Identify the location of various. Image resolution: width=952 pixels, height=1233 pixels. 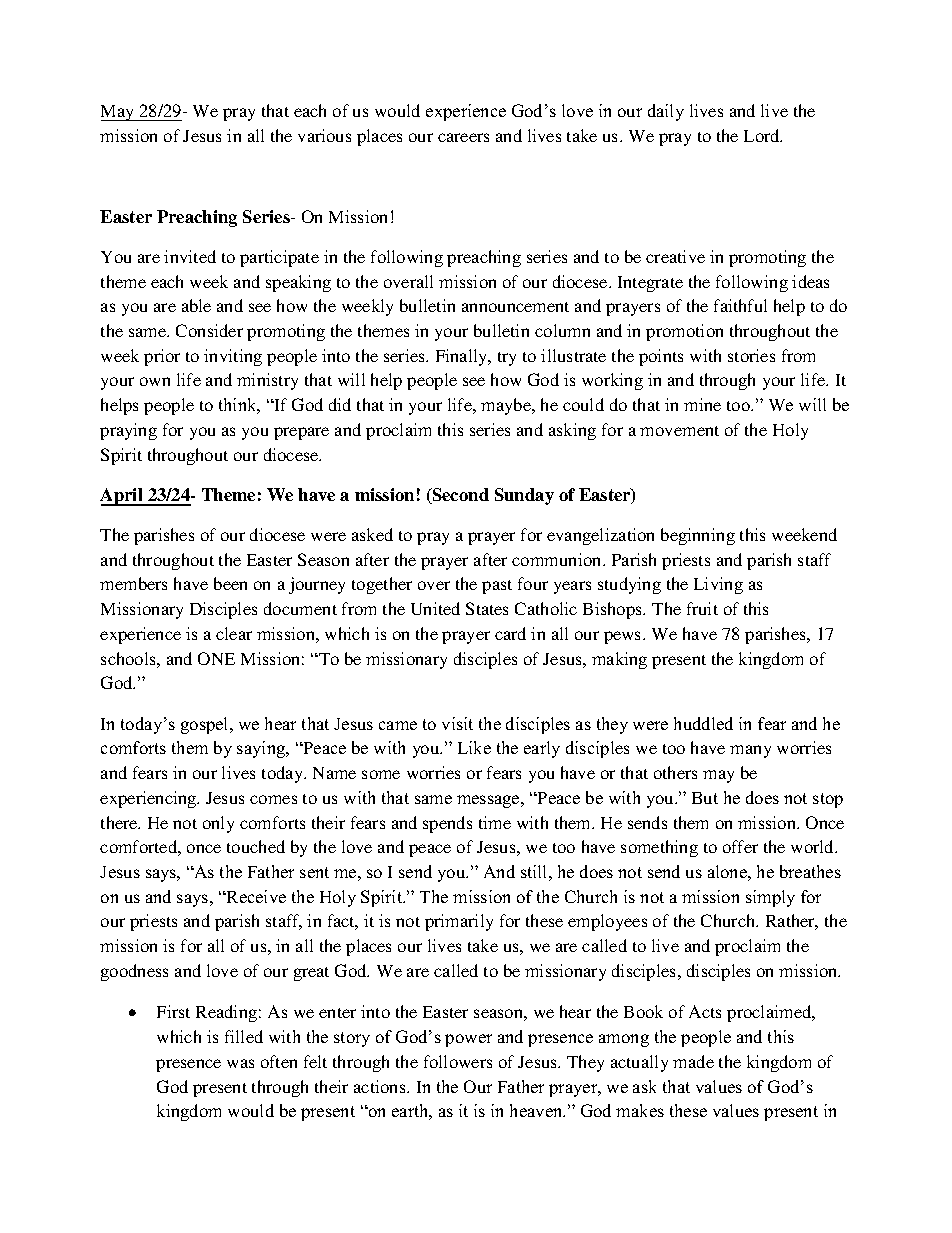
(324, 135).
